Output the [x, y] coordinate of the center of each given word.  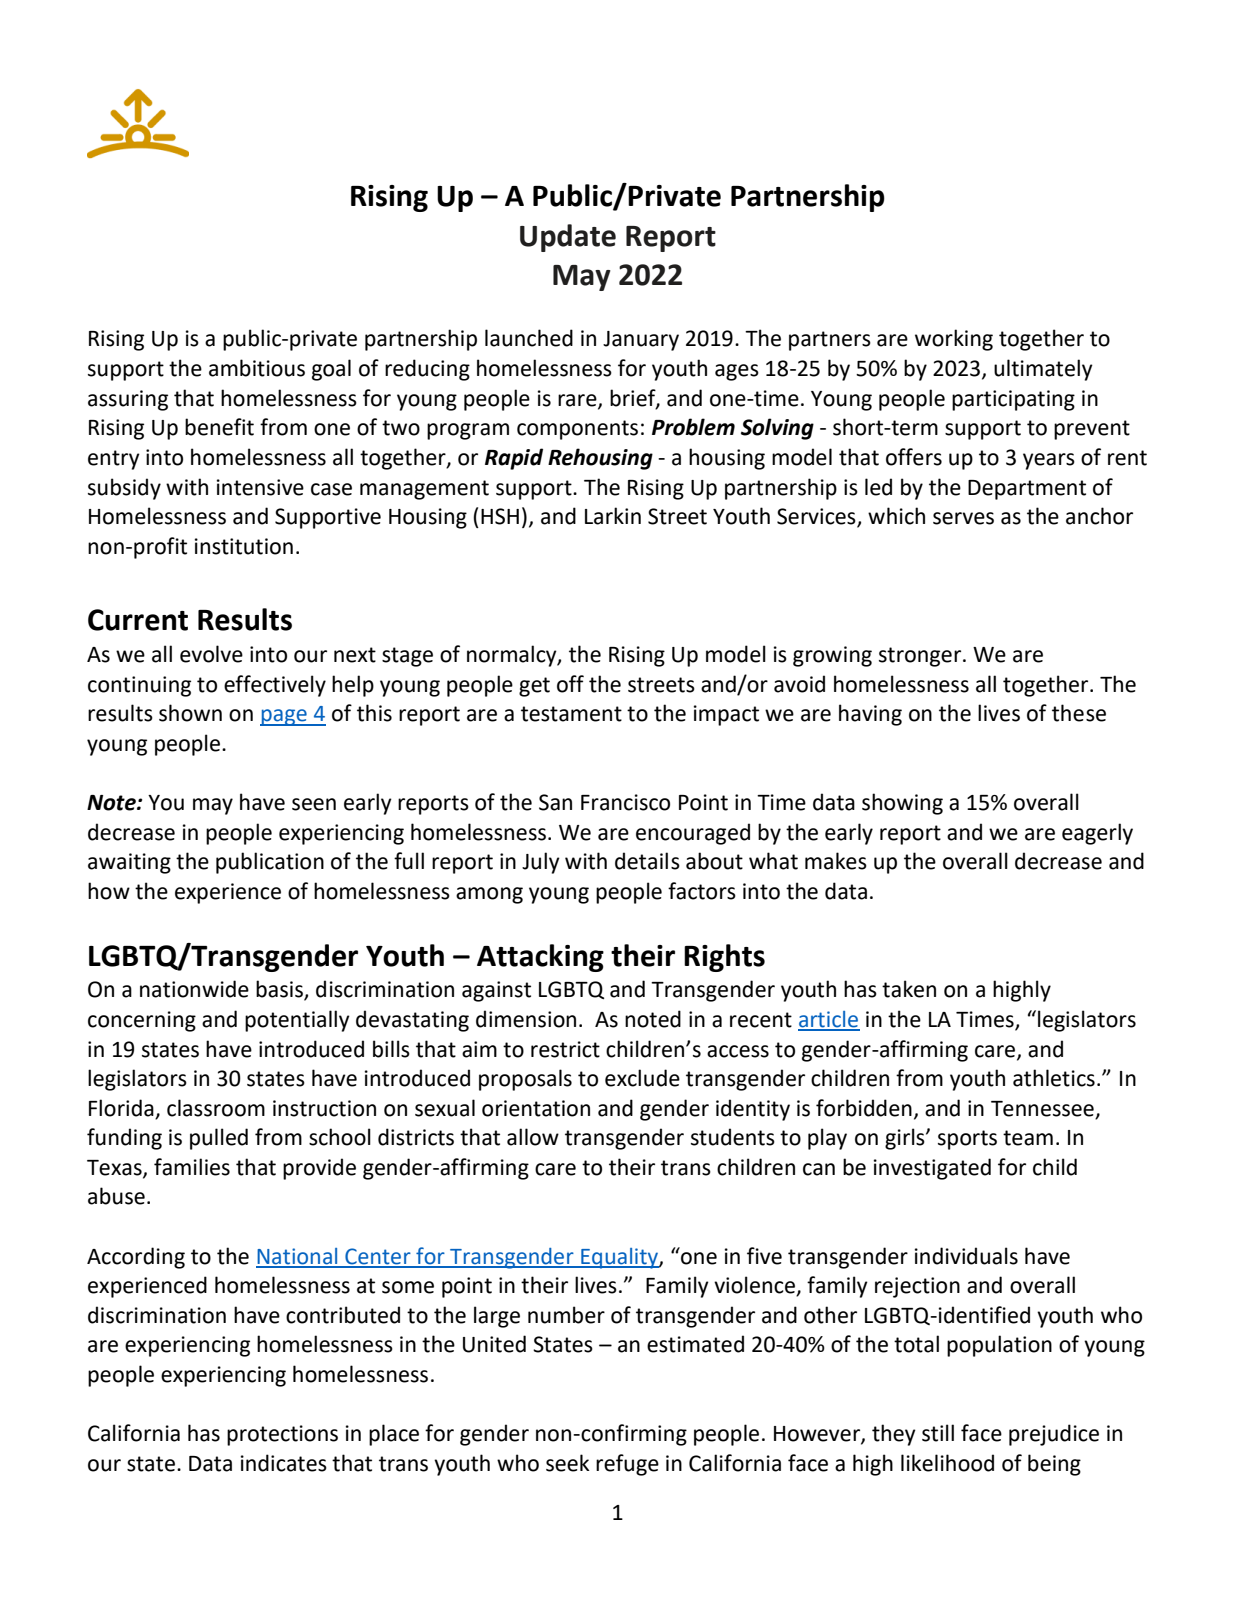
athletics [1054, 1078]
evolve [211, 654]
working [954, 340]
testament [571, 714]
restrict [565, 1049]
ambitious [257, 368]
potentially [297, 1021]
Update [568, 238]
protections [282, 1435]
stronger [921, 657]
